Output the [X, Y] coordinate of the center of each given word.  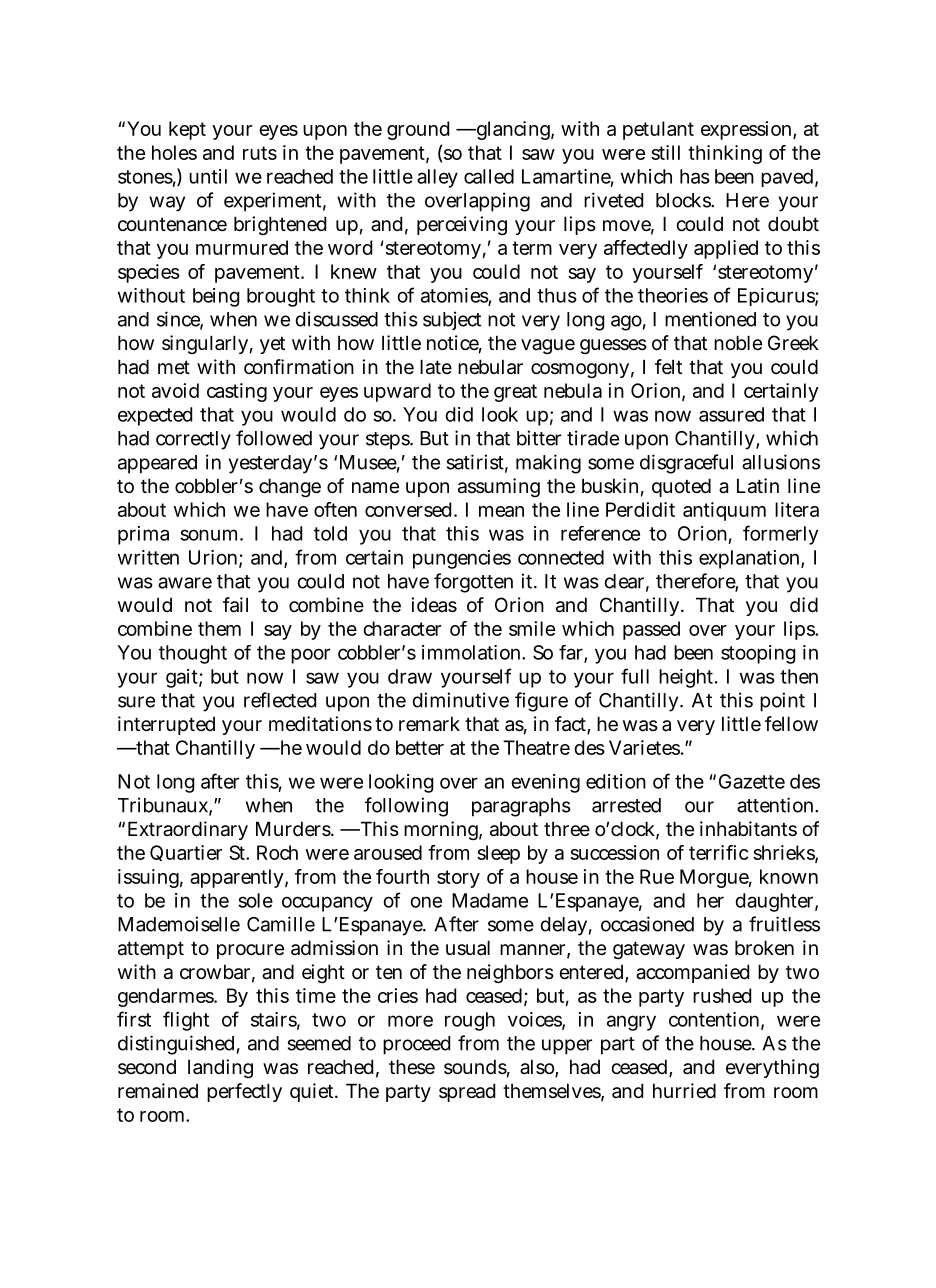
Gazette [752, 781]
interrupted [166, 725]
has [695, 176]
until [208, 176]
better [420, 747]
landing [220, 1068]
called [489, 176]
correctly [193, 440]
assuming [499, 487]
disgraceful [686, 464]
